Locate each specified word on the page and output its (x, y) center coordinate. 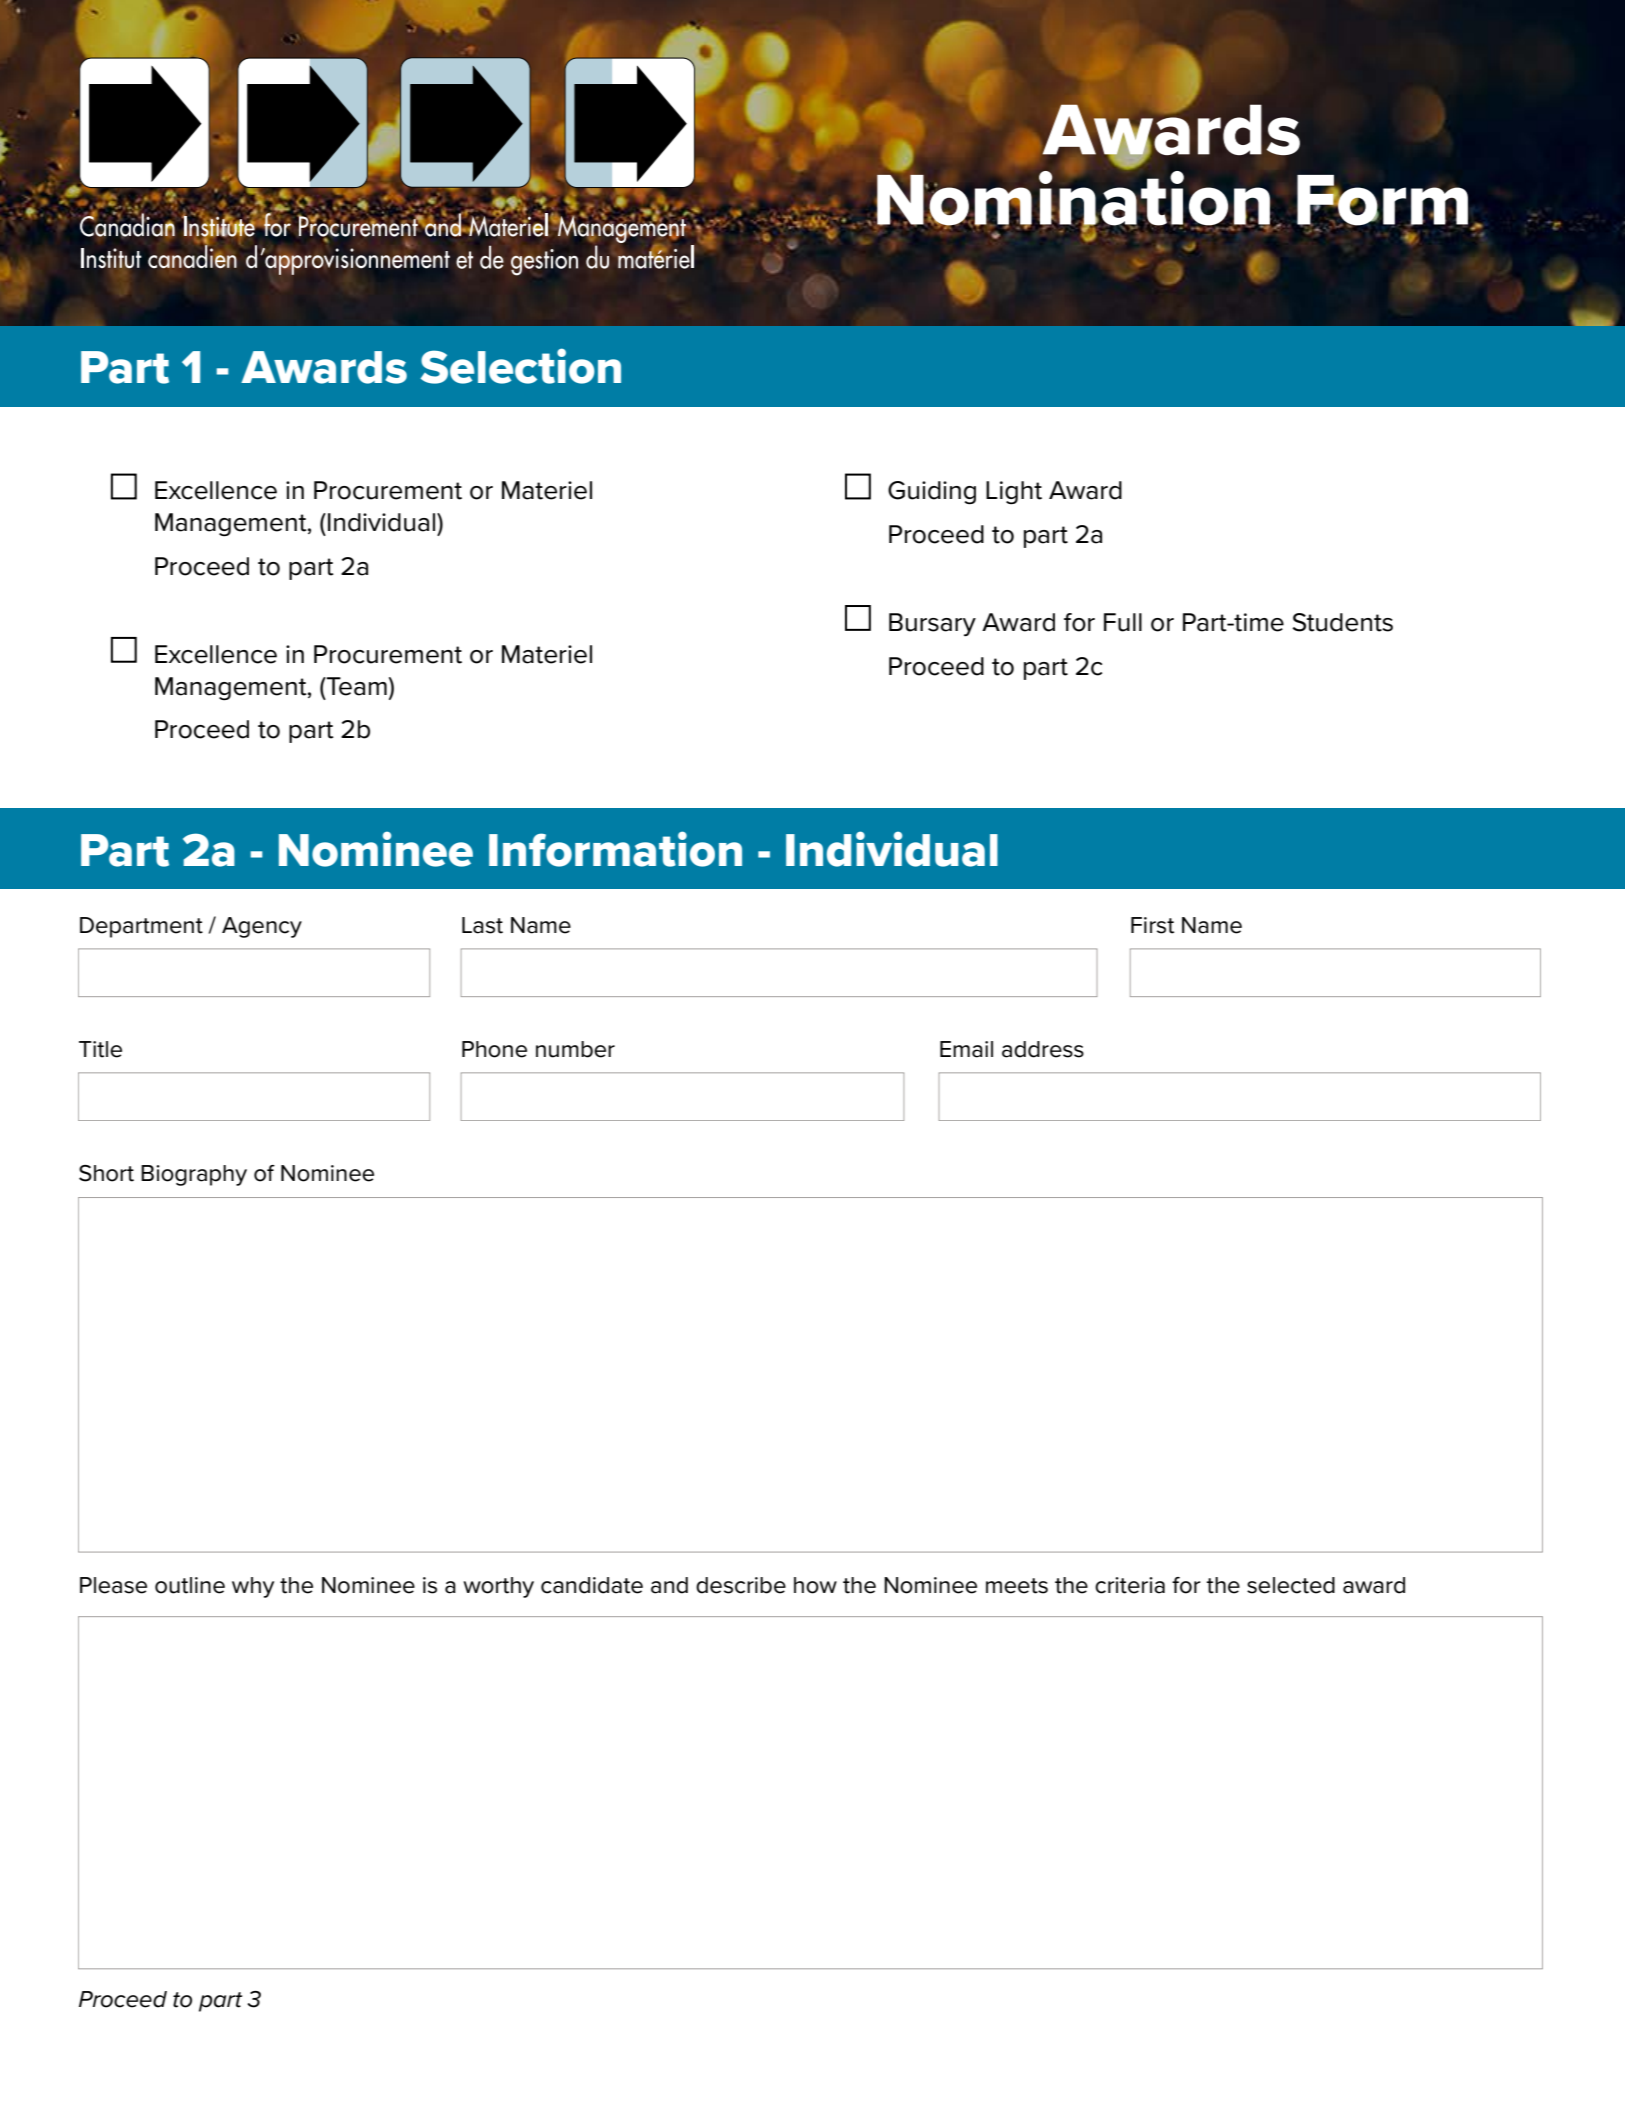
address (1043, 1049)
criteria (1130, 1585)
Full (1123, 622)
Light (1014, 493)
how (815, 1585)
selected (1291, 1585)
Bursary (932, 624)
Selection (521, 366)
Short (106, 1173)
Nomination (1073, 198)
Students (1342, 622)
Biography (194, 1175)
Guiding (932, 493)
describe (741, 1585)
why (253, 1587)
